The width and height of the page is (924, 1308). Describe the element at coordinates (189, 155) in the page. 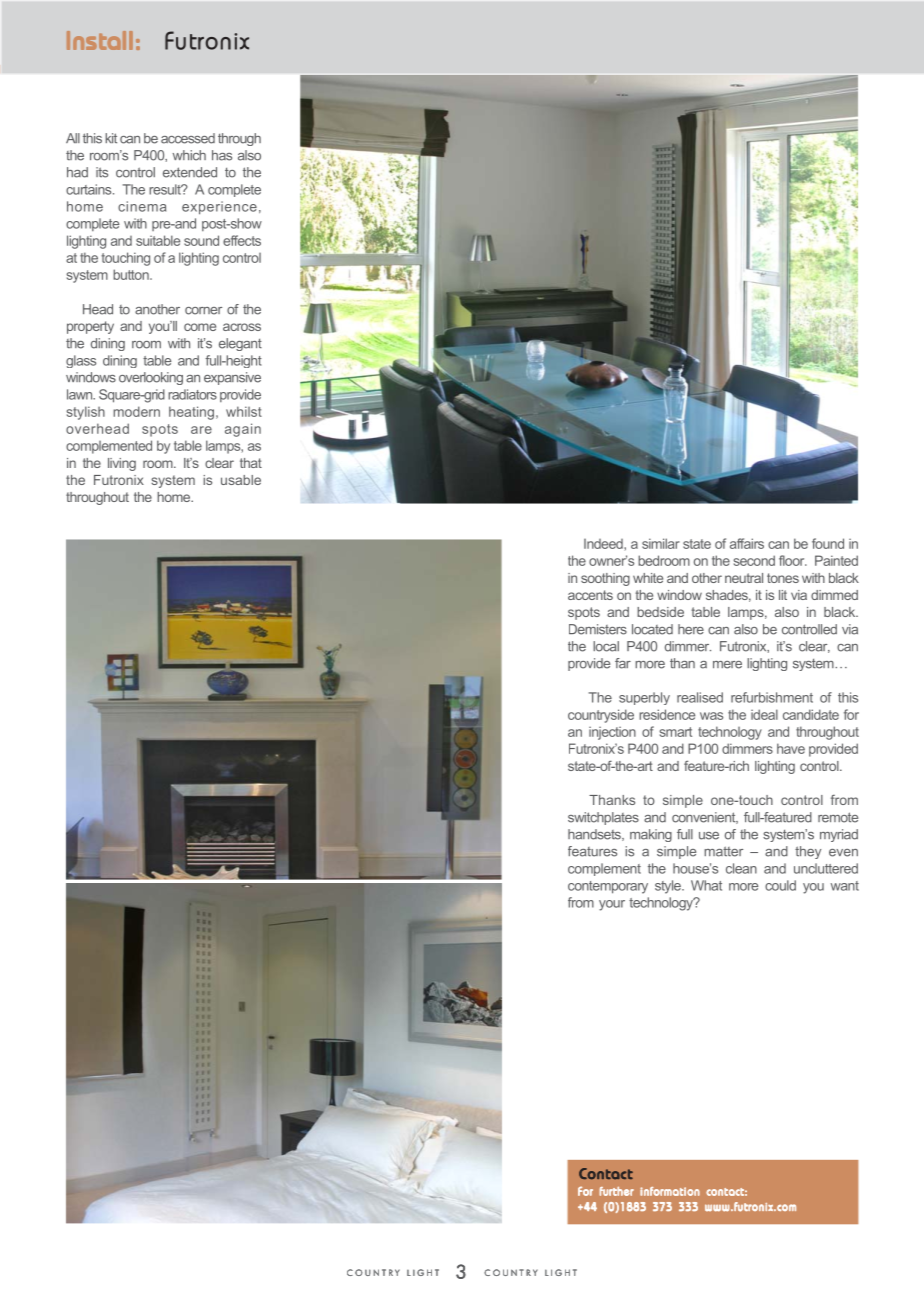

I see `which` at that location.
